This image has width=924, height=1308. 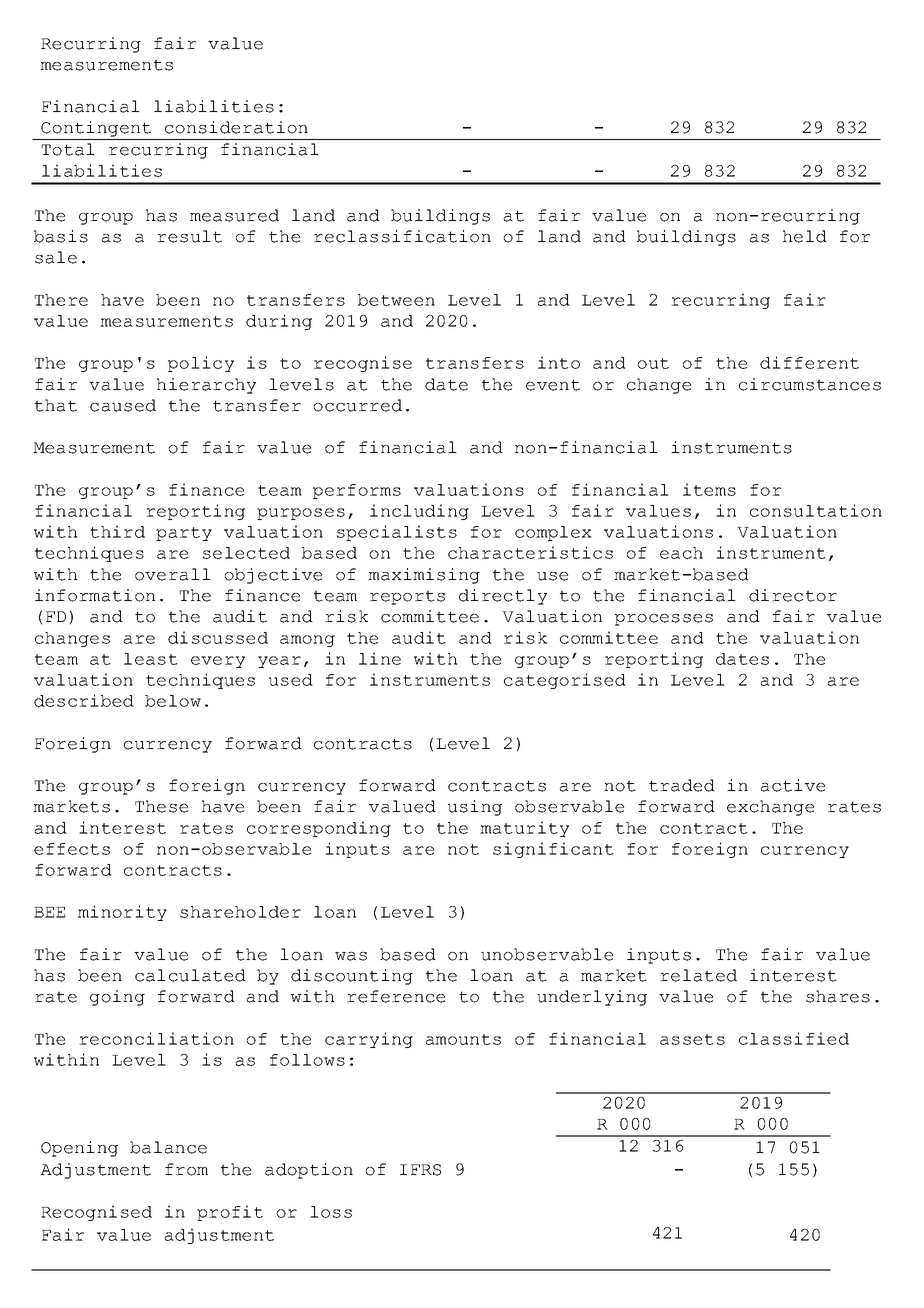 What do you see at coordinates (96, 129) in the image?
I see `Contingent` at bounding box center [96, 129].
